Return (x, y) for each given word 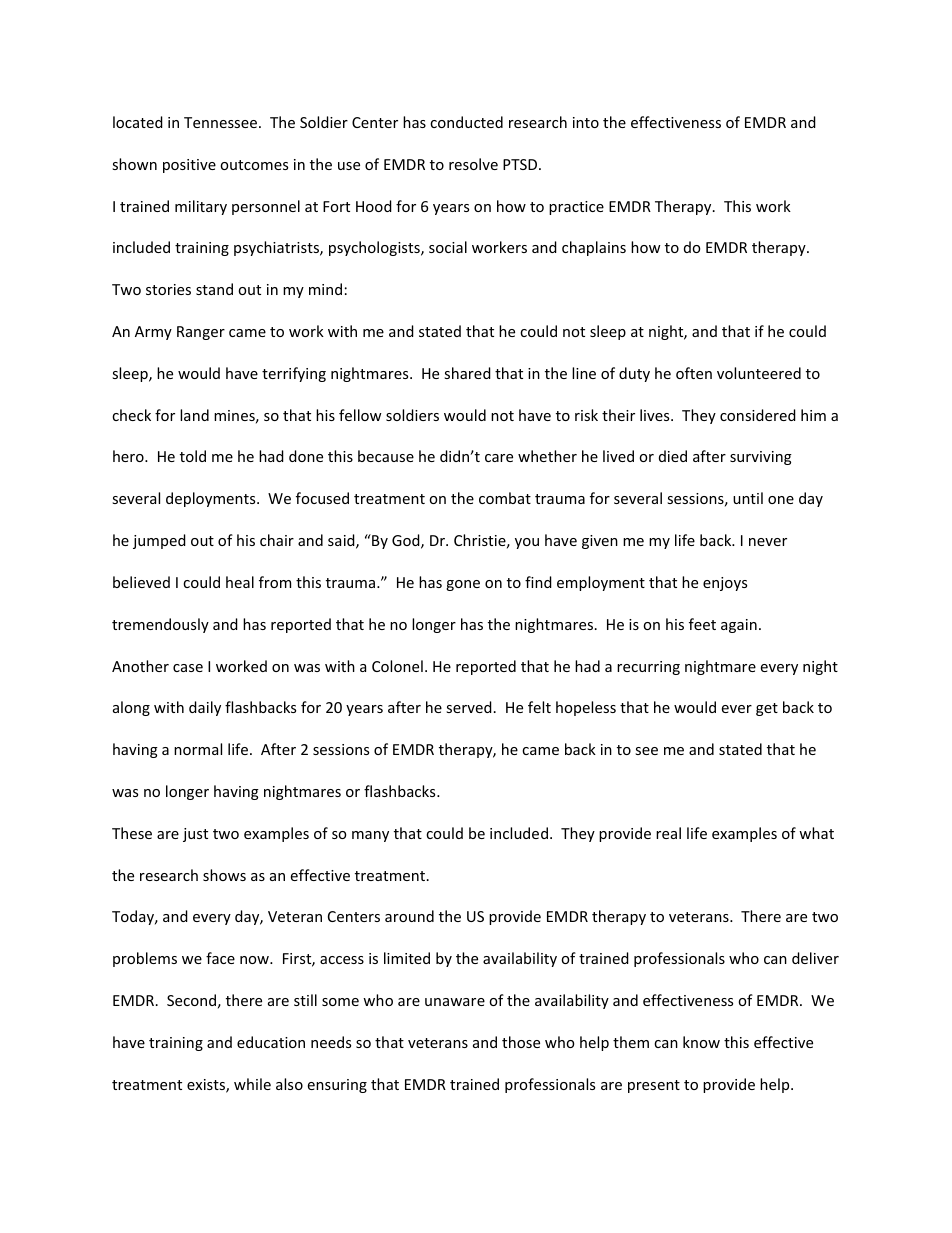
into (586, 122)
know (701, 1042)
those (521, 1042)
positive (189, 166)
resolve (473, 164)
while (252, 1084)
